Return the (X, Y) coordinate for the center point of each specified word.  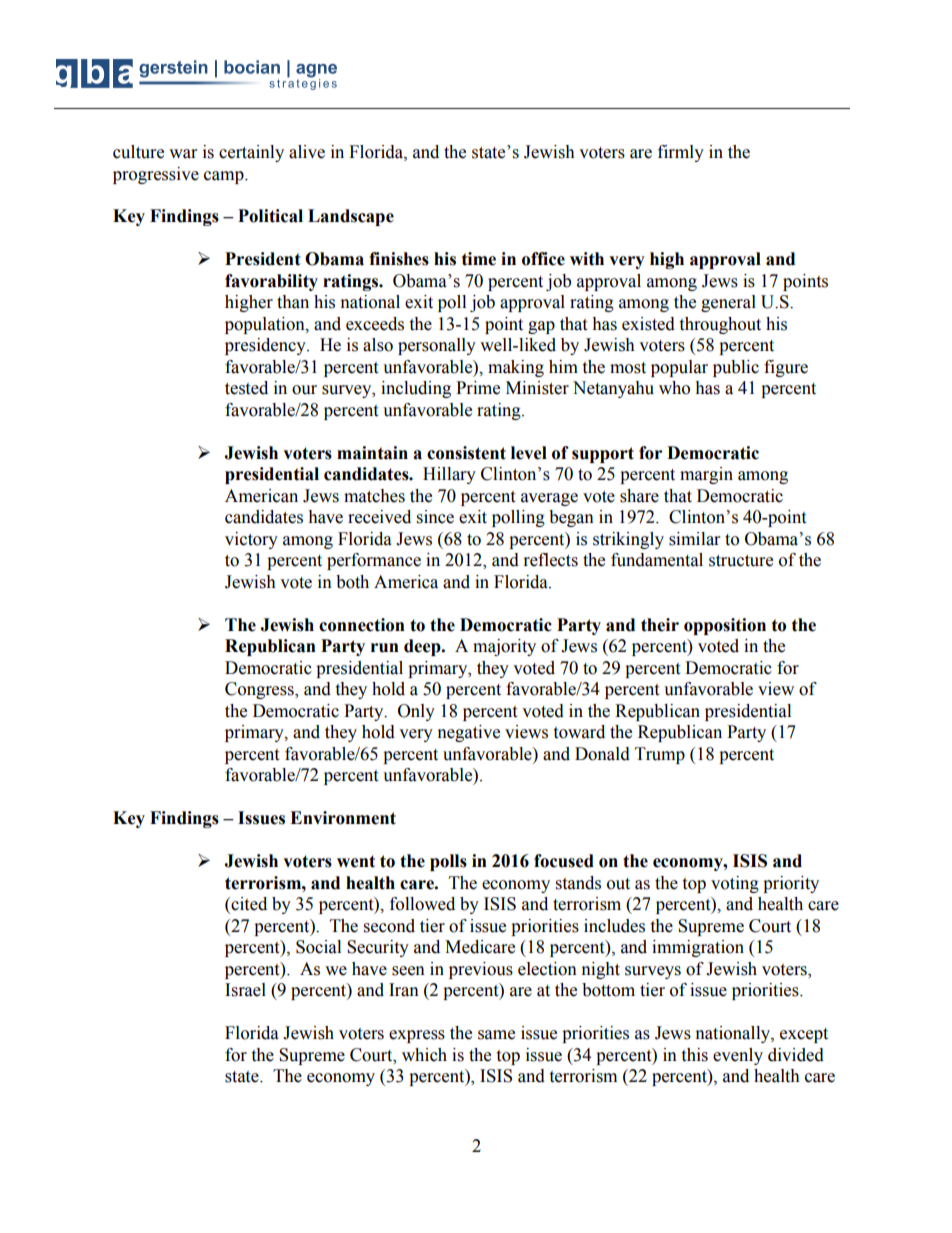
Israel (245, 990)
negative (469, 733)
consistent (466, 453)
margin (706, 475)
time (479, 259)
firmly (681, 153)
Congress (260, 690)
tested (246, 388)
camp (225, 177)
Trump (660, 755)
